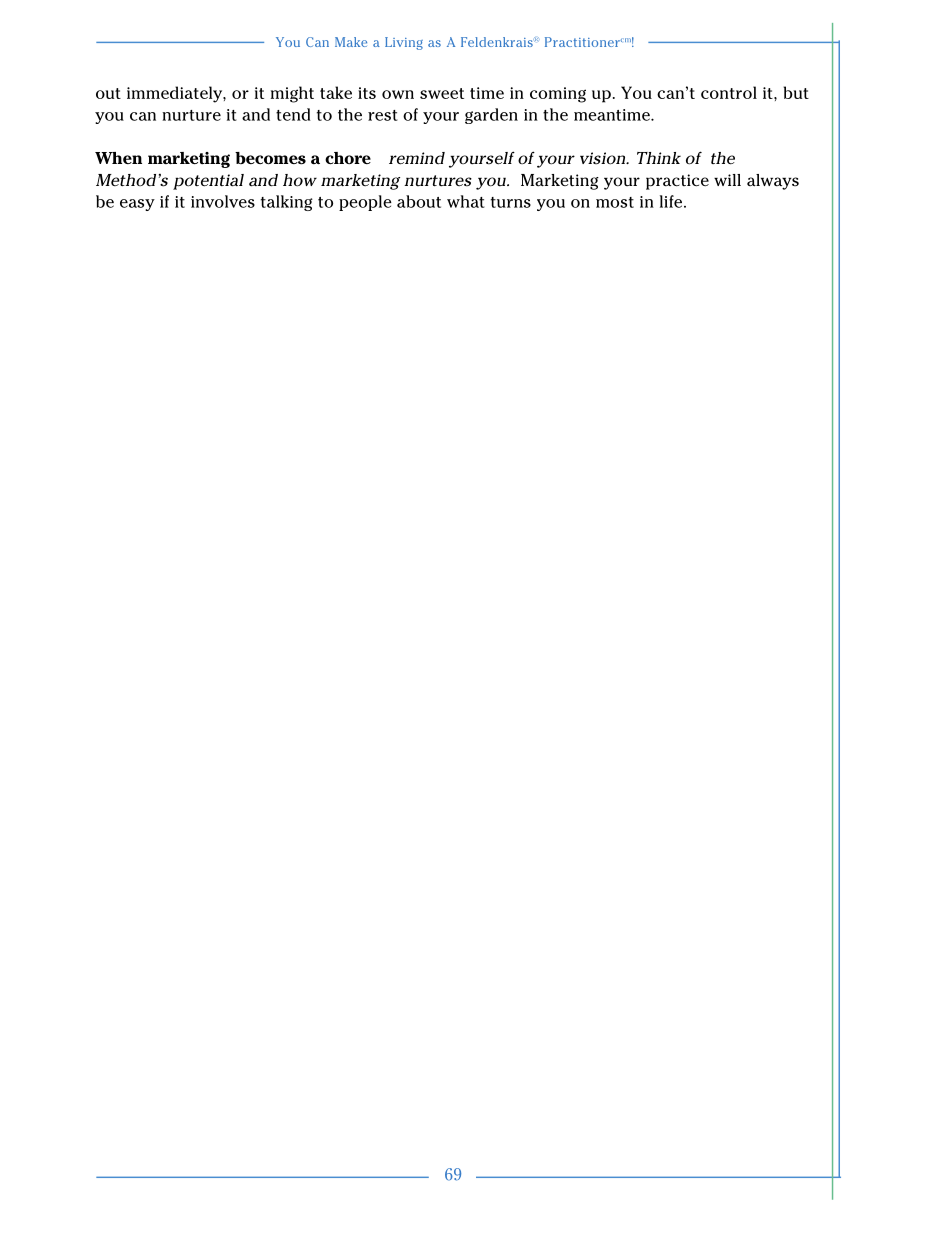  Describe the element at coordinates (796, 92) in the image. I see `but` at that location.
